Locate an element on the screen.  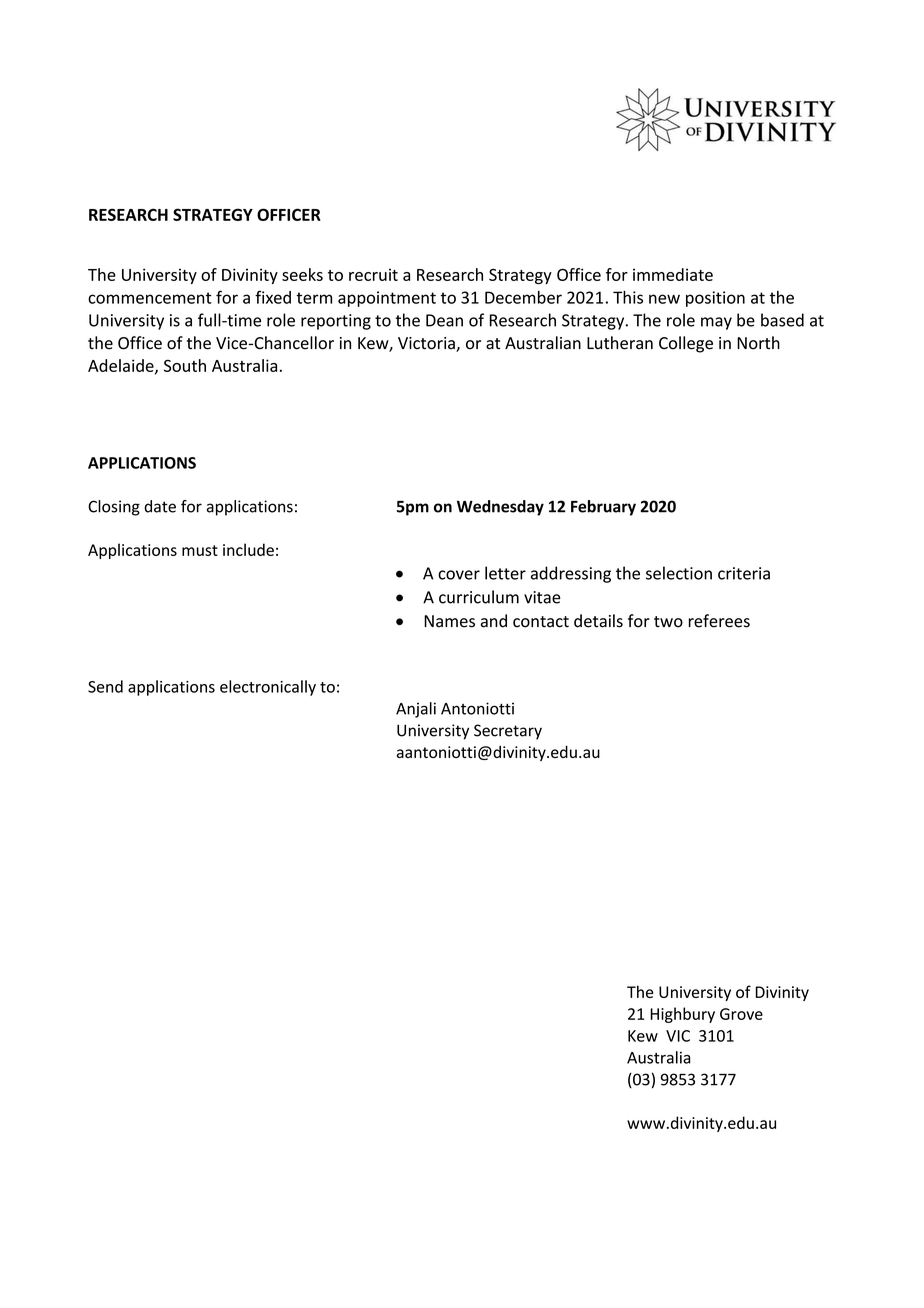
must is located at coordinates (200, 550).
